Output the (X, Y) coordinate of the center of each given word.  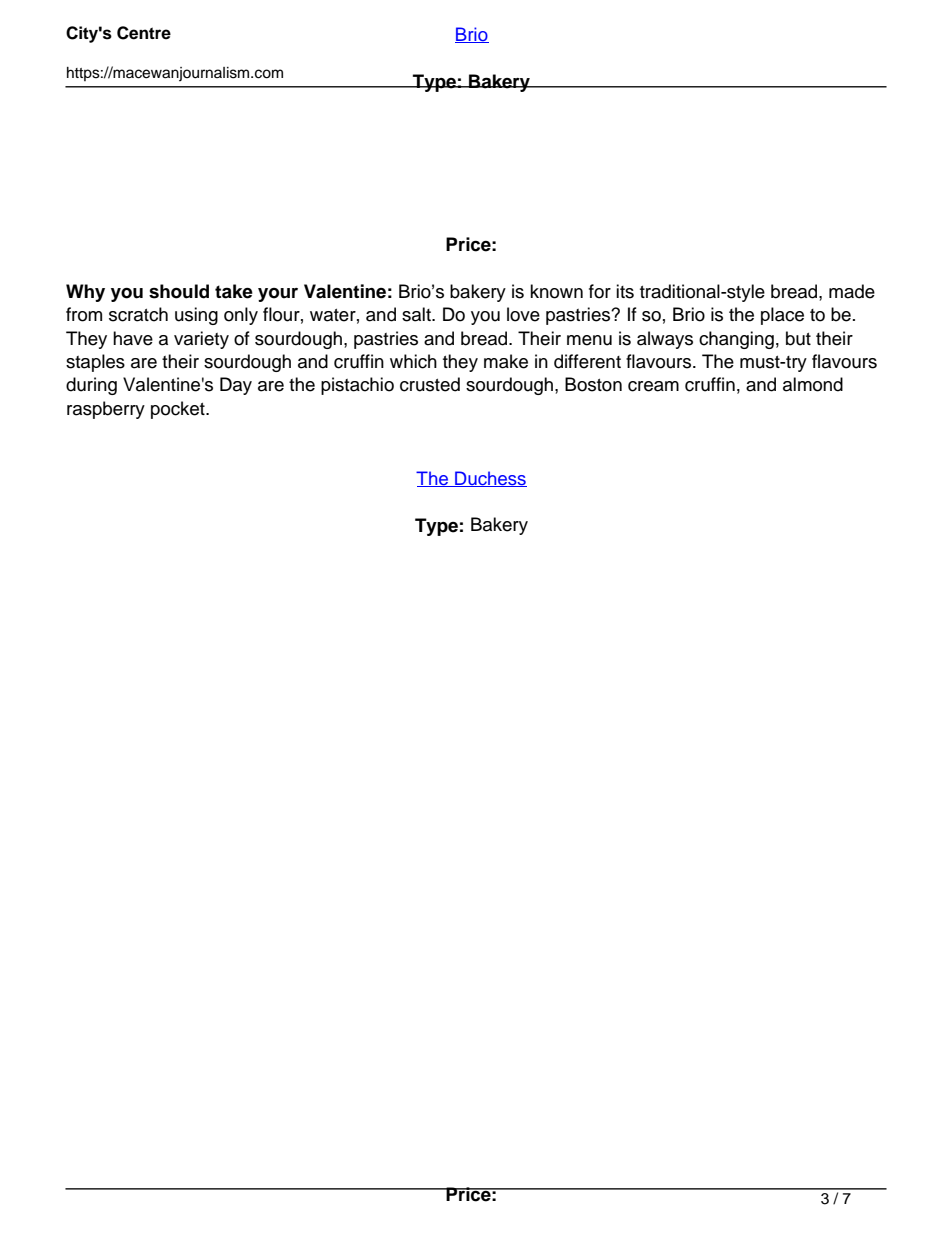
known (556, 291)
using (196, 316)
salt (417, 314)
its (625, 291)
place (782, 316)
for (600, 291)
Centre (144, 33)
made (852, 291)
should (179, 291)
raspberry (106, 410)
